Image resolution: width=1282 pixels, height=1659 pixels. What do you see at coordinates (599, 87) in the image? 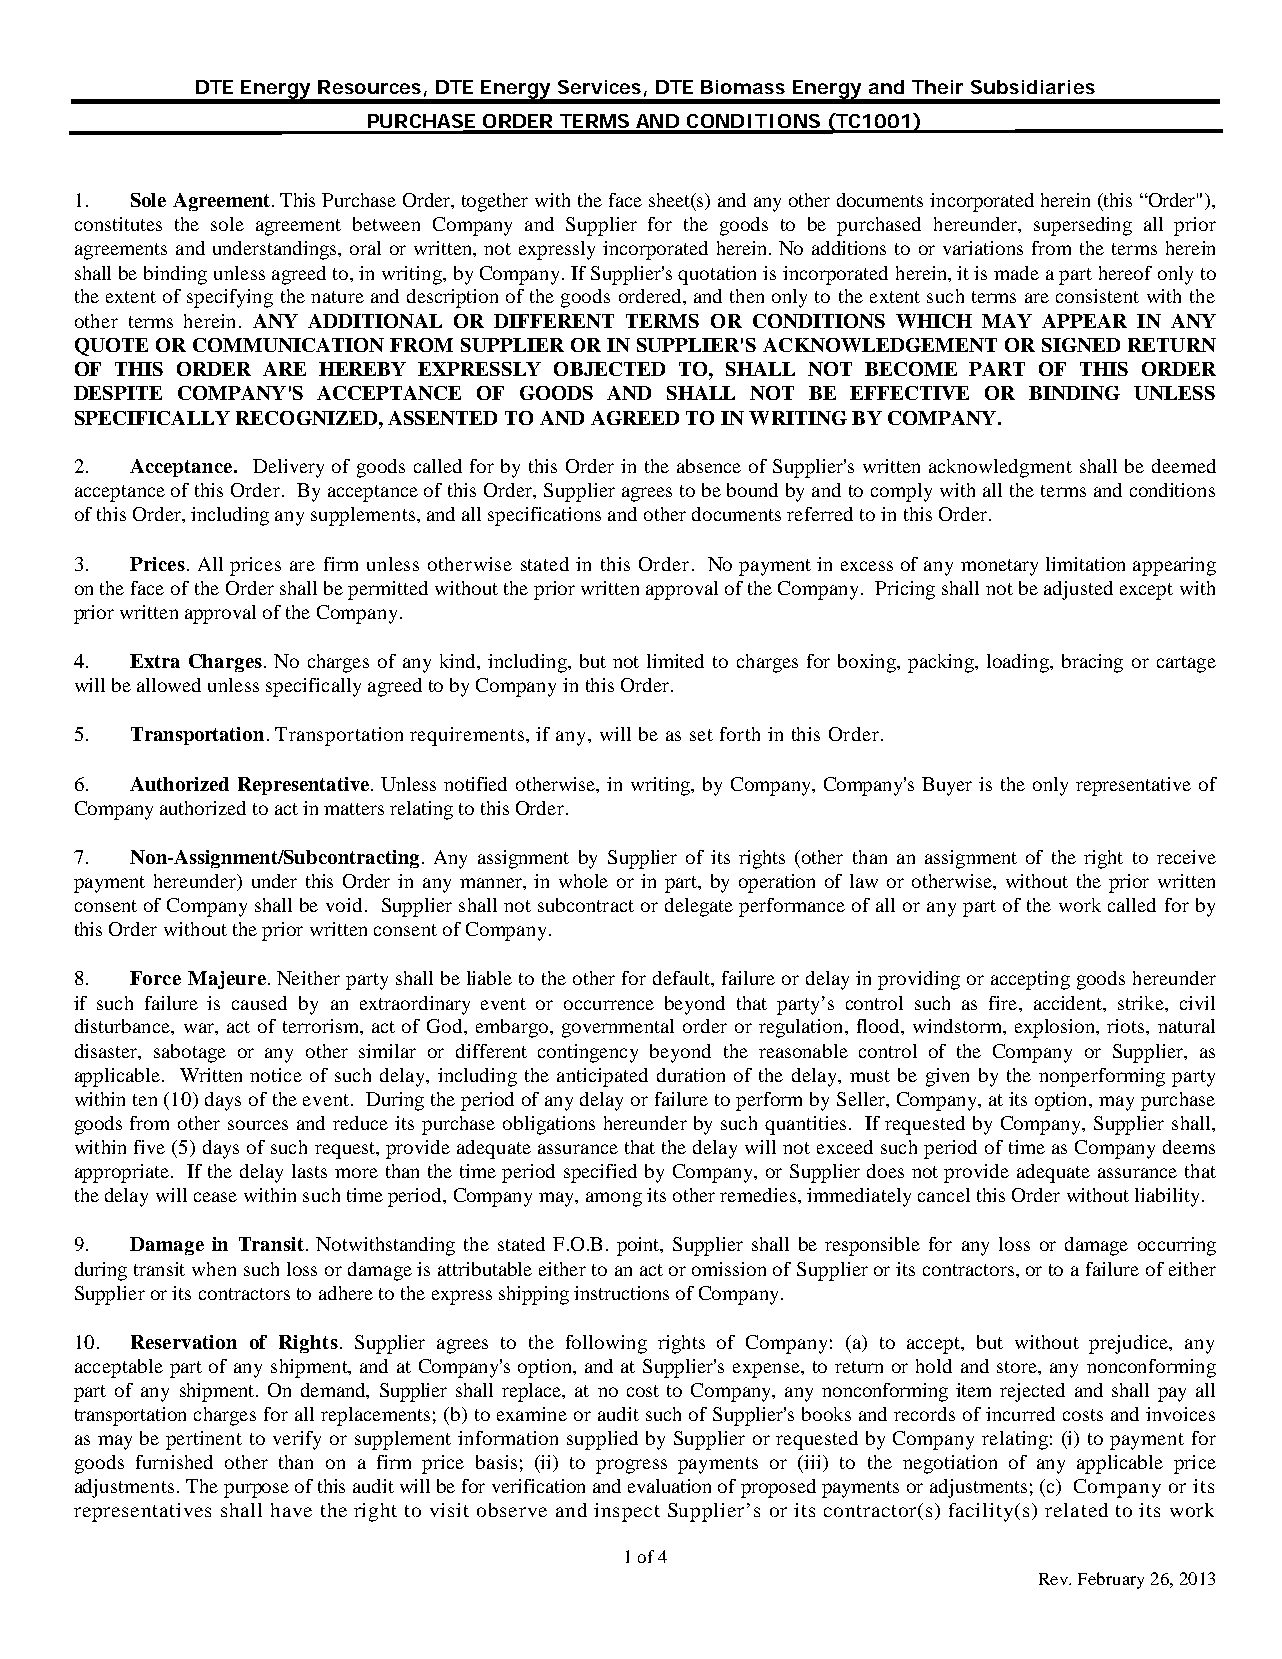
I see `Services` at bounding box center [599, 87].
